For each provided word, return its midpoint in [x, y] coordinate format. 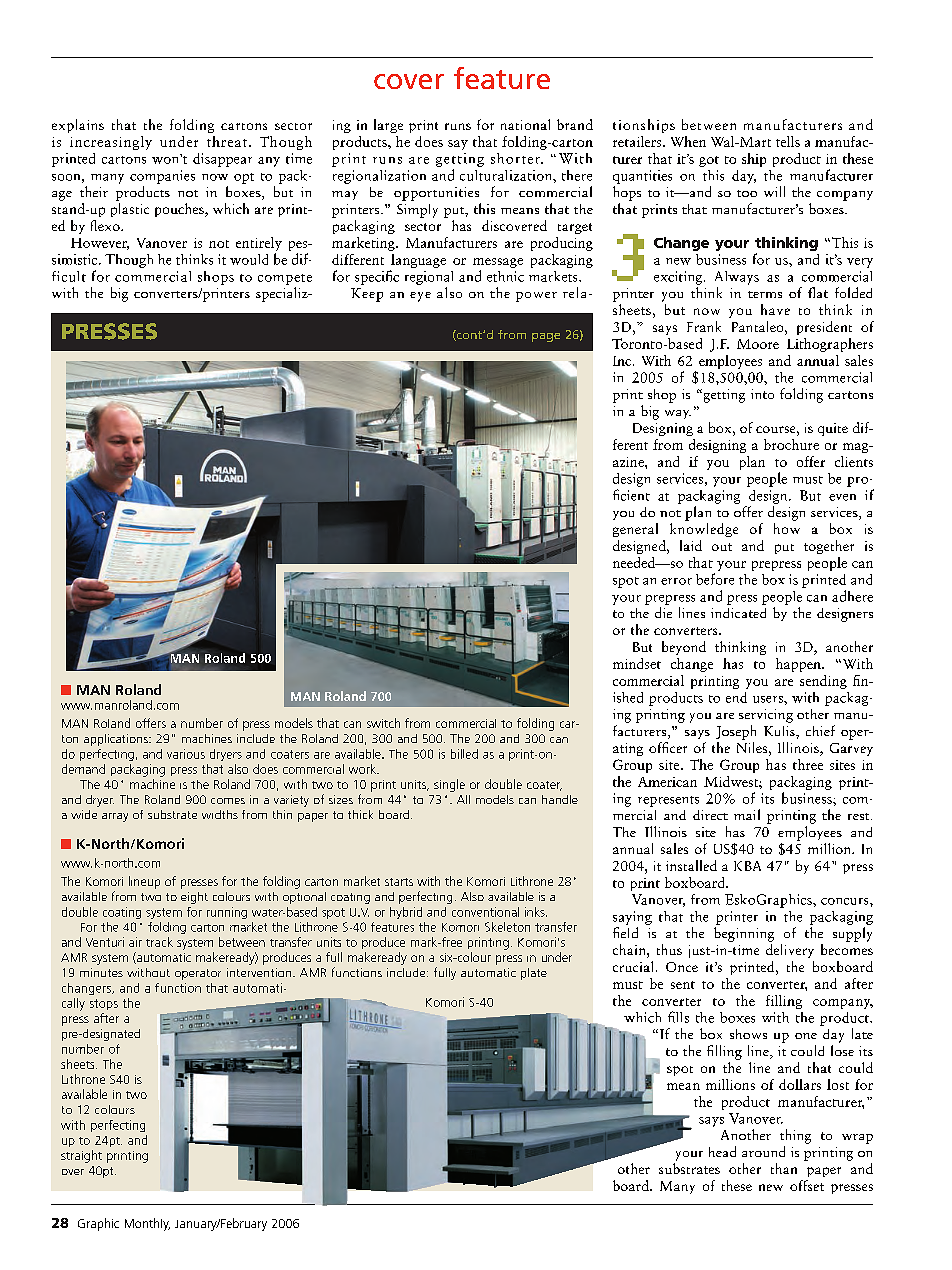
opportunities [436, 194]
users [769, 699]
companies [162, 177]
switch [383, 723]
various [186, 754]
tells [788, 141]
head [722, 1151]
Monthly [147, 1224]
